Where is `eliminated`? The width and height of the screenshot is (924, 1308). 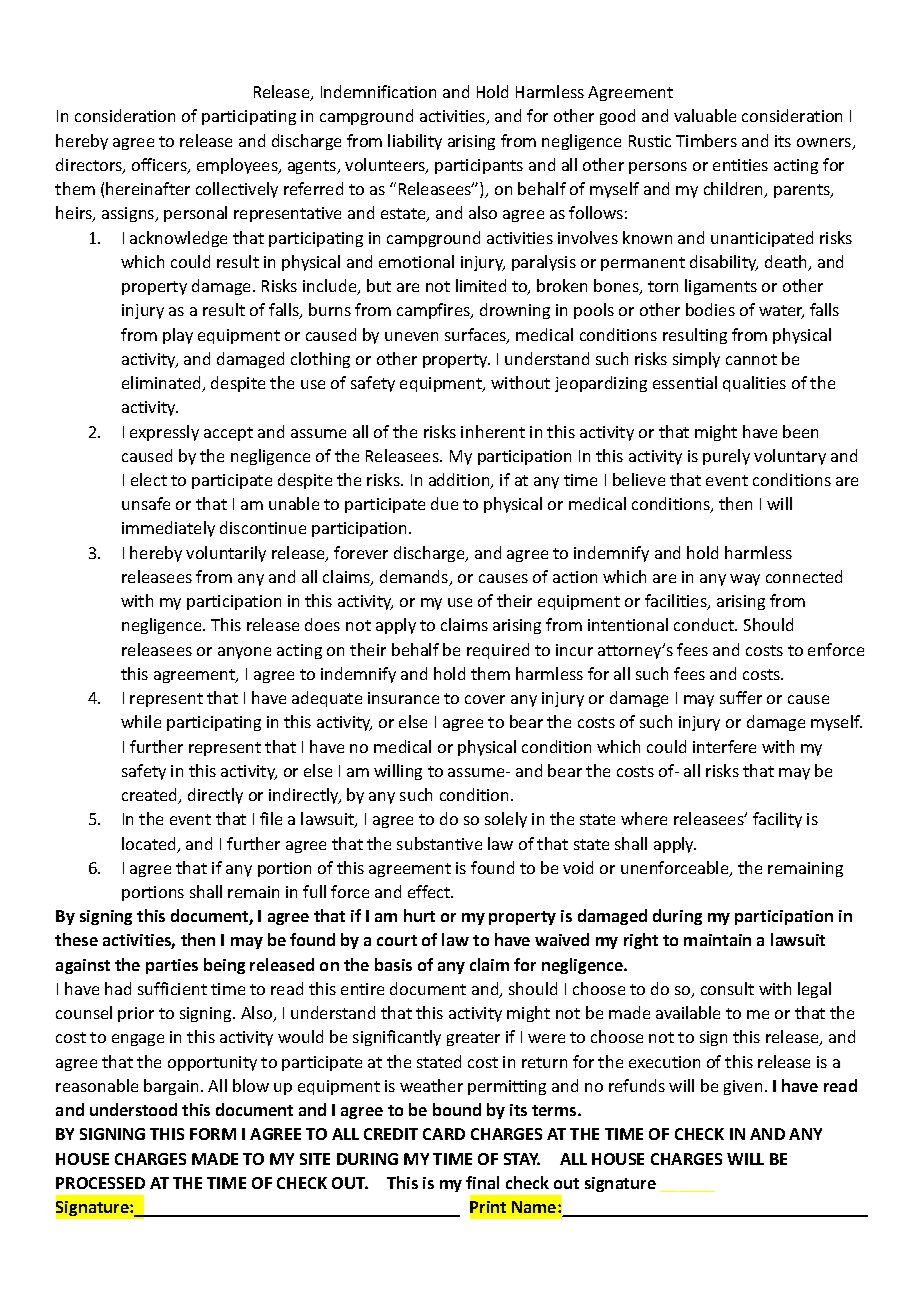
eliminated is located at coordinates (162, 384).
